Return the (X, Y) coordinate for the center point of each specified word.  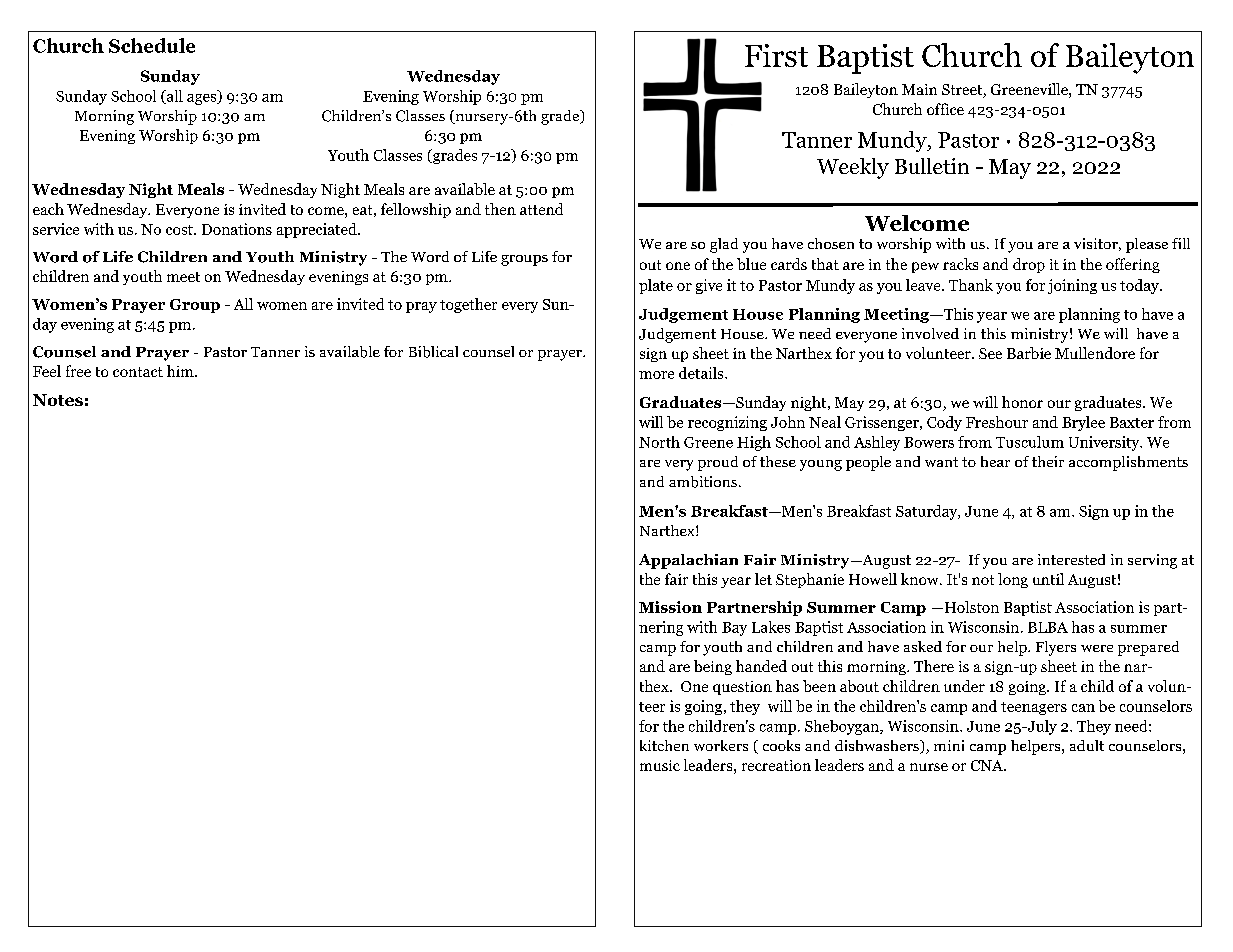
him (181, 371)
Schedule (152, 45)
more (656, 375)
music (660, 765)
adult (1087, 745)
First (776, 55)
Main (919, 89)
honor (1022, 402)
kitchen (664, 745)
